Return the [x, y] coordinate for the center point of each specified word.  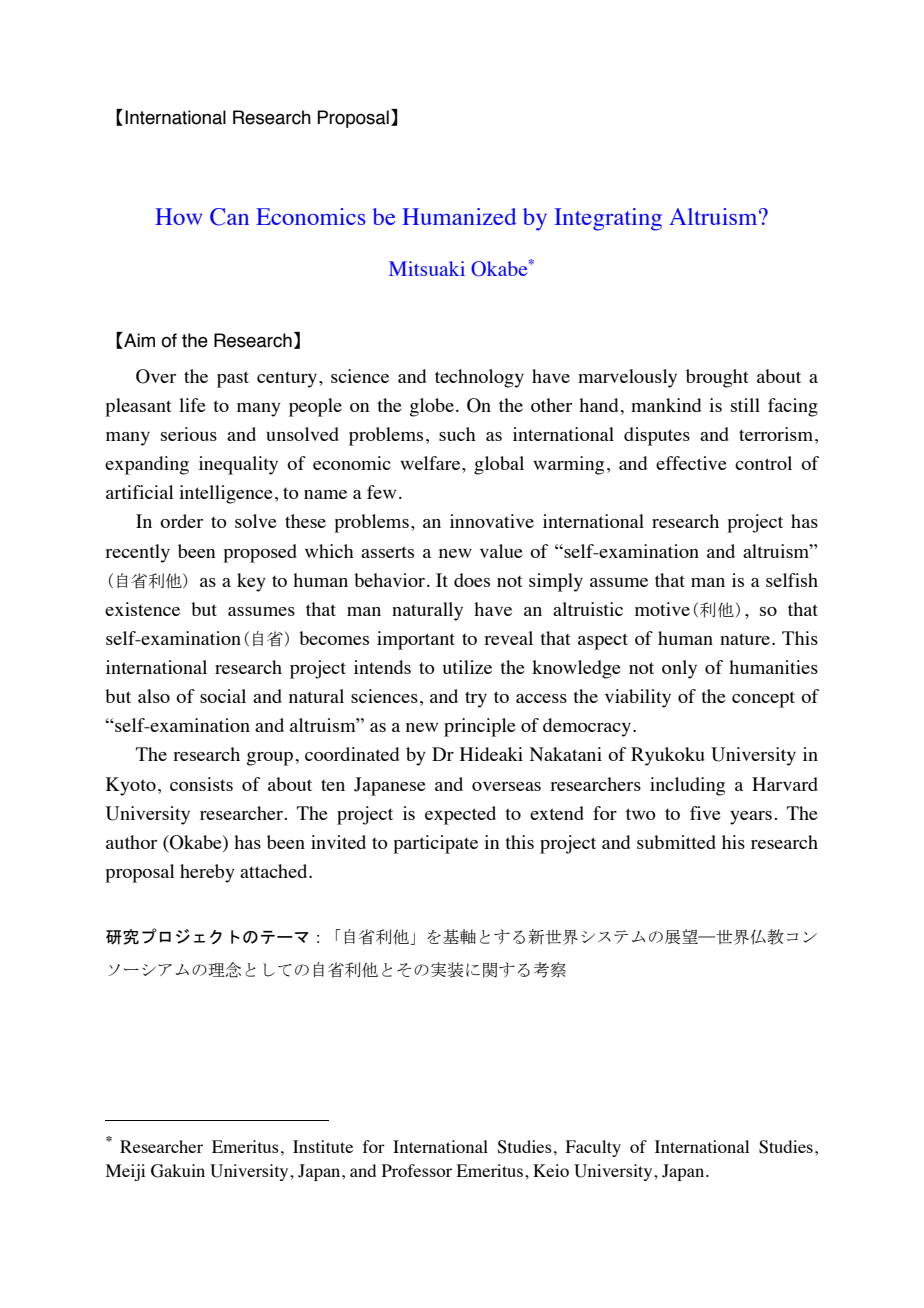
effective [691, 463]
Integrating [608, 219]
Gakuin [178, 1171]
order [181, 521]
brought [717, 378]
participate [435, 844]
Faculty [593, 1148]
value [501, 551]
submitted [676, 842]
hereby [207, 873]
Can [229, 217]
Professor [417, 1170]
